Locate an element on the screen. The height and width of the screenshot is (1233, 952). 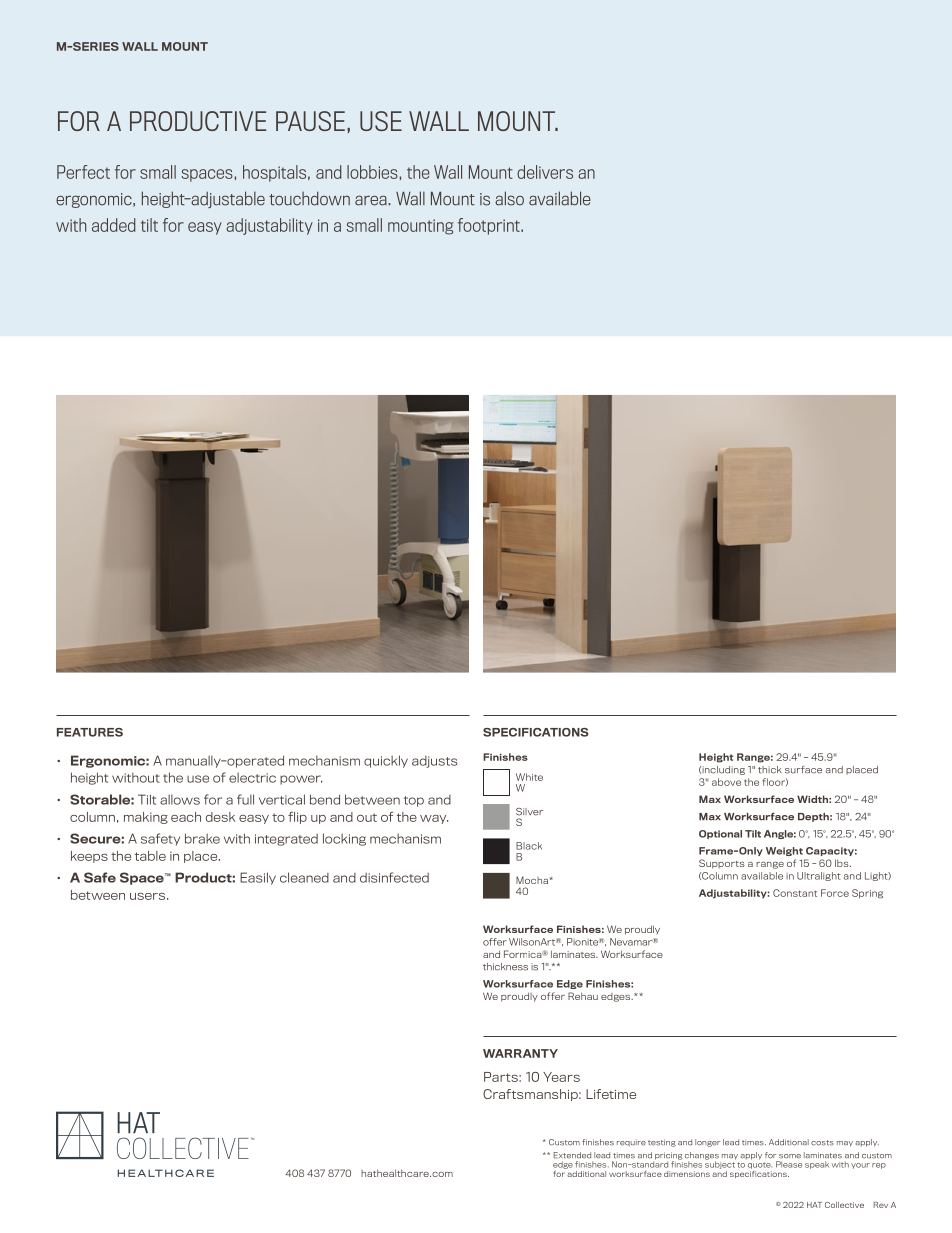
Black is located at coordinates (529, 846).
